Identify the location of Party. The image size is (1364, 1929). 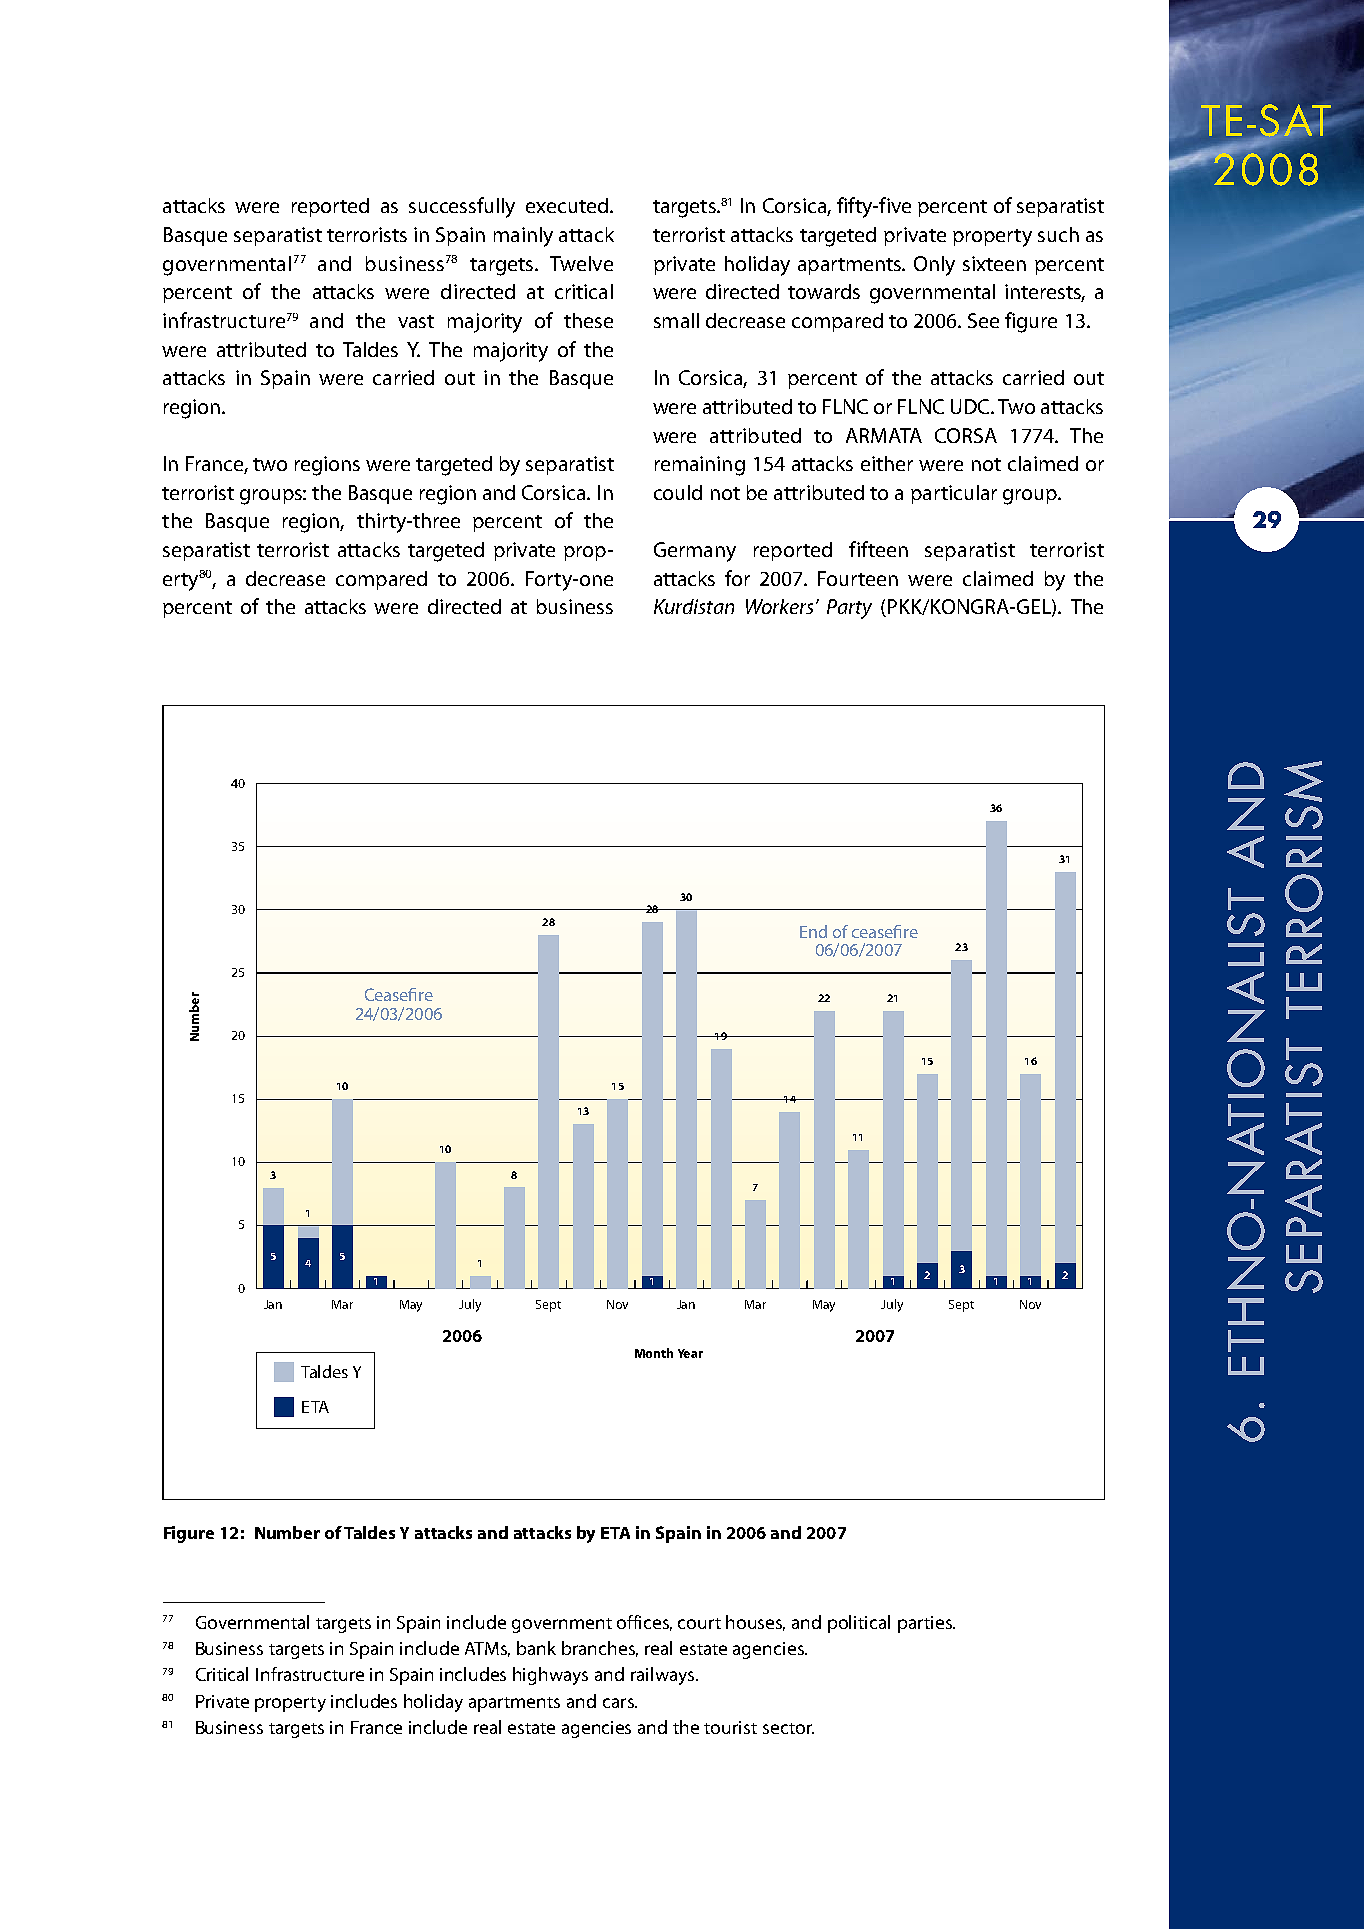
(849, 609).
